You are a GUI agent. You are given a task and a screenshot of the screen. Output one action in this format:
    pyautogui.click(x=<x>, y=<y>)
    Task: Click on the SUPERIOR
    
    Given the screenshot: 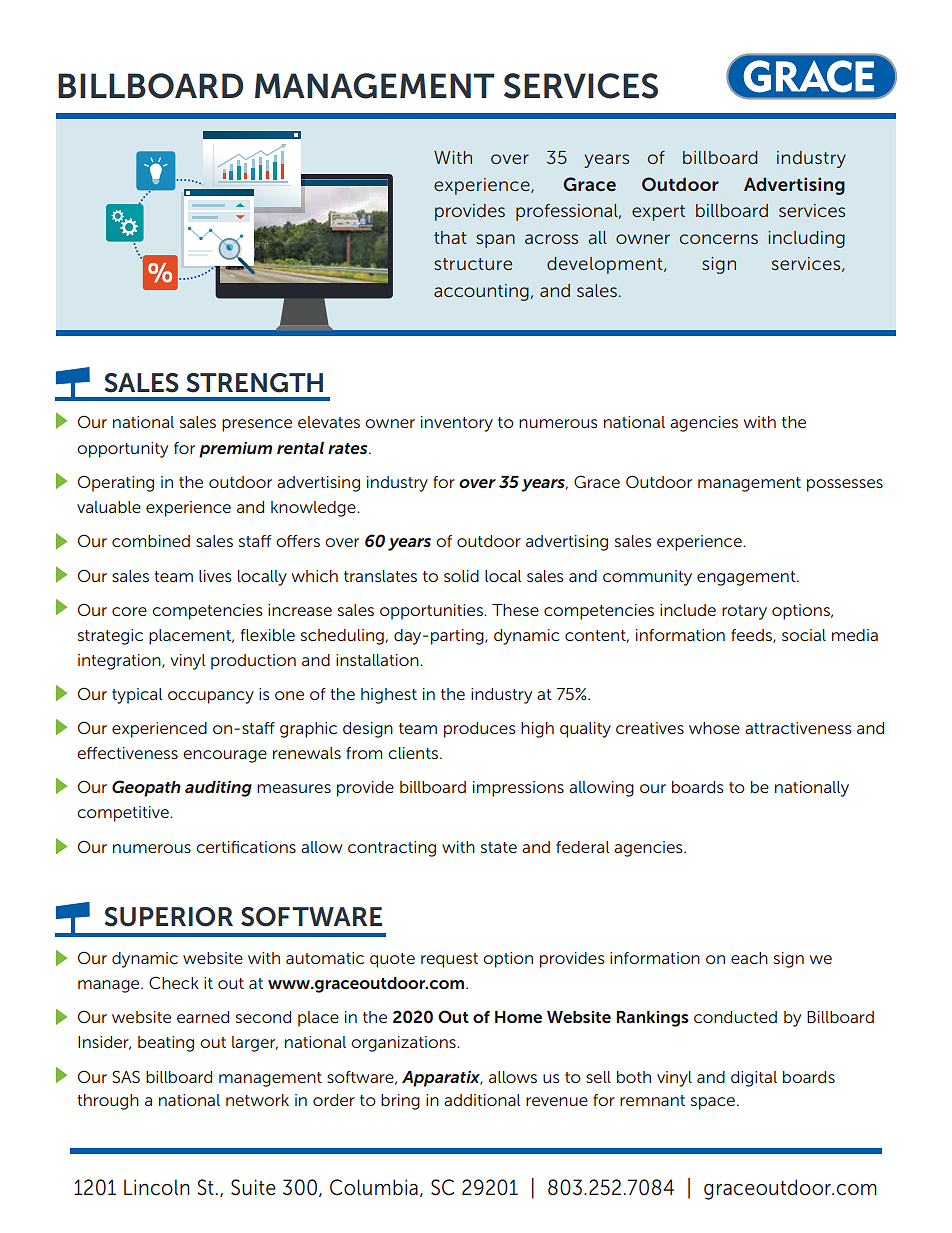 What is the action you would take?
    pyautogui.click(x=168, y=917)
